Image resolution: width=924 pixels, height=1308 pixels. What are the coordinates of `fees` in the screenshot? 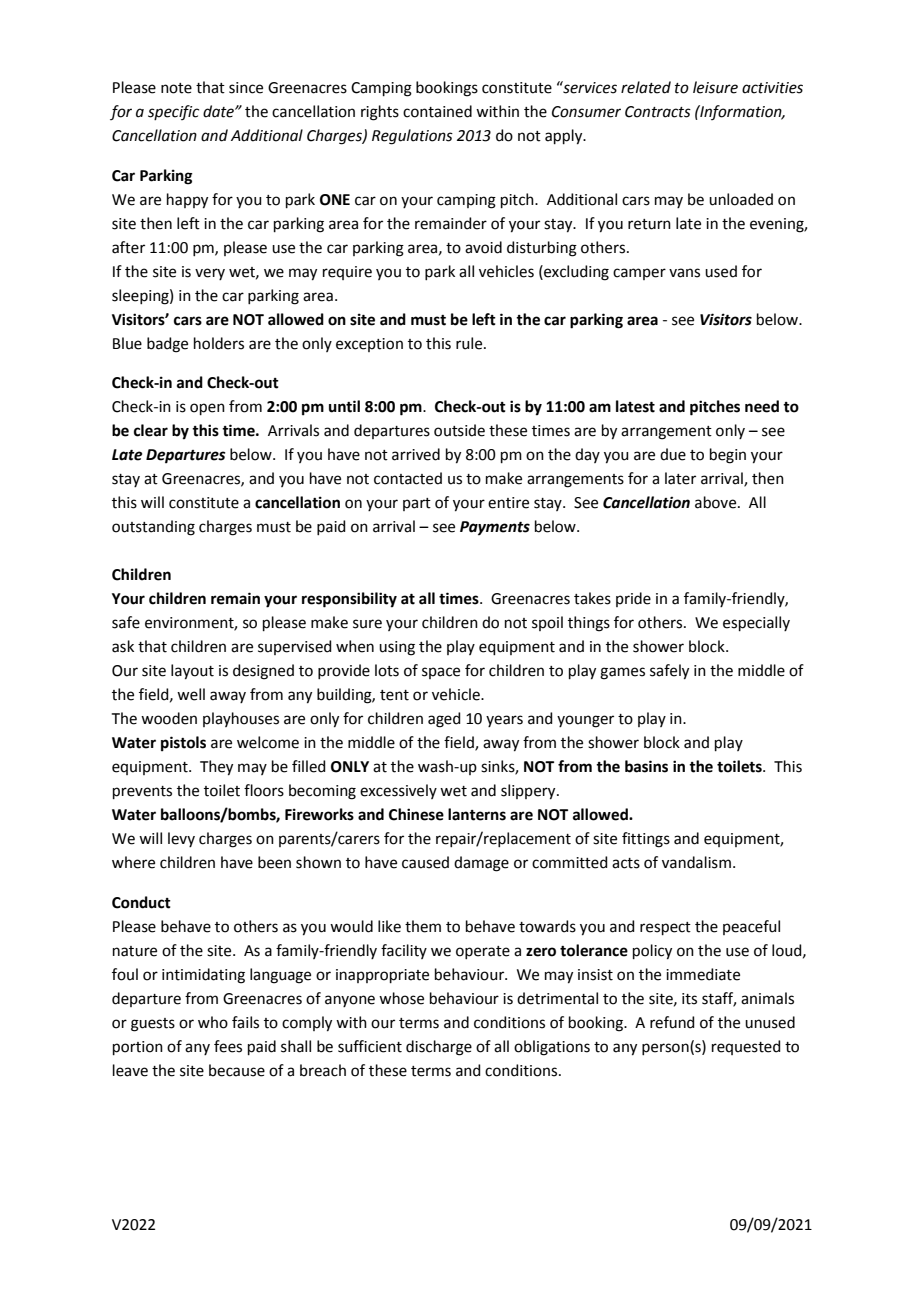 It's located at (228, 1046).
